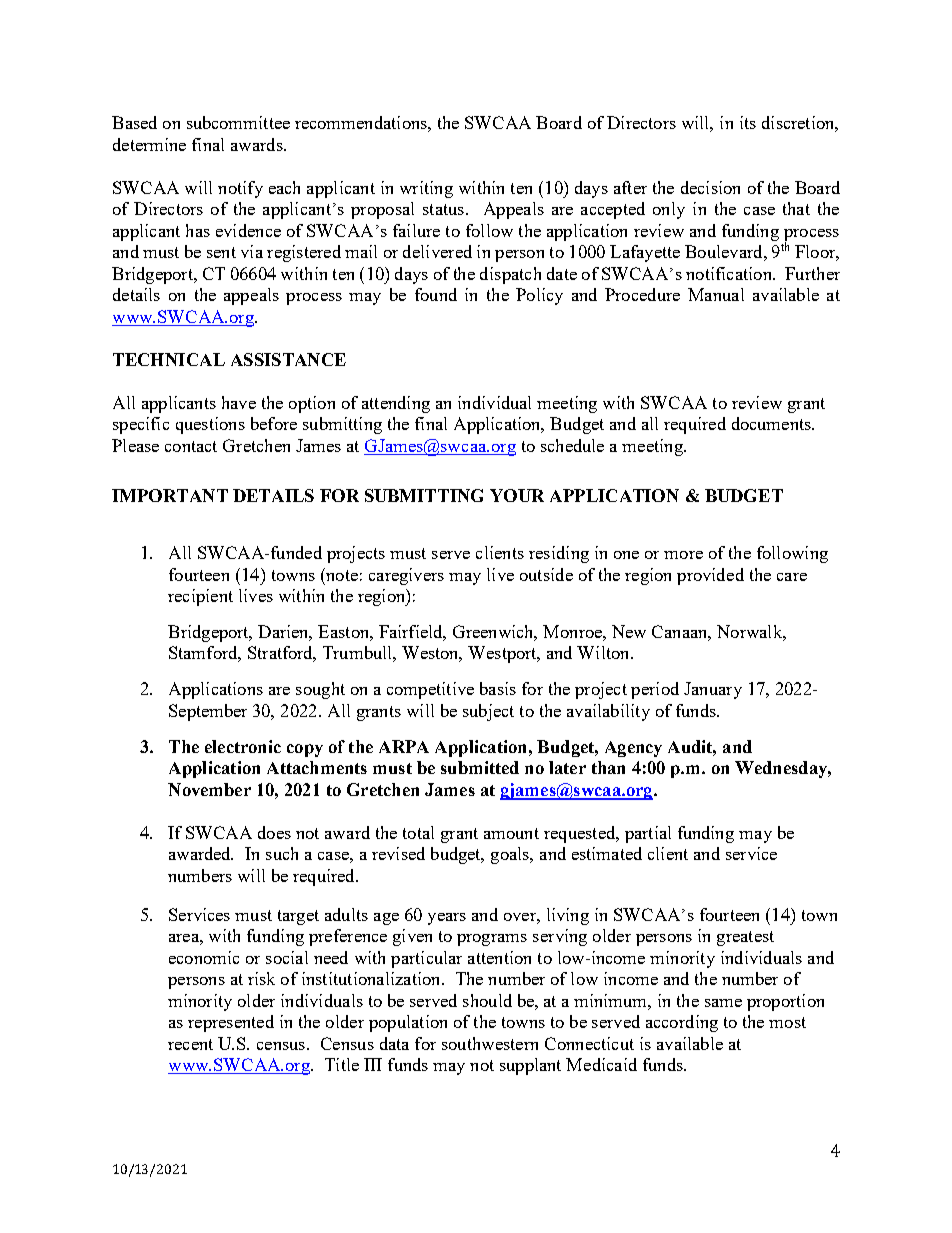  Describe the element at coordinates (190, 1044) in the screenshot. I see `recent` at that location.
